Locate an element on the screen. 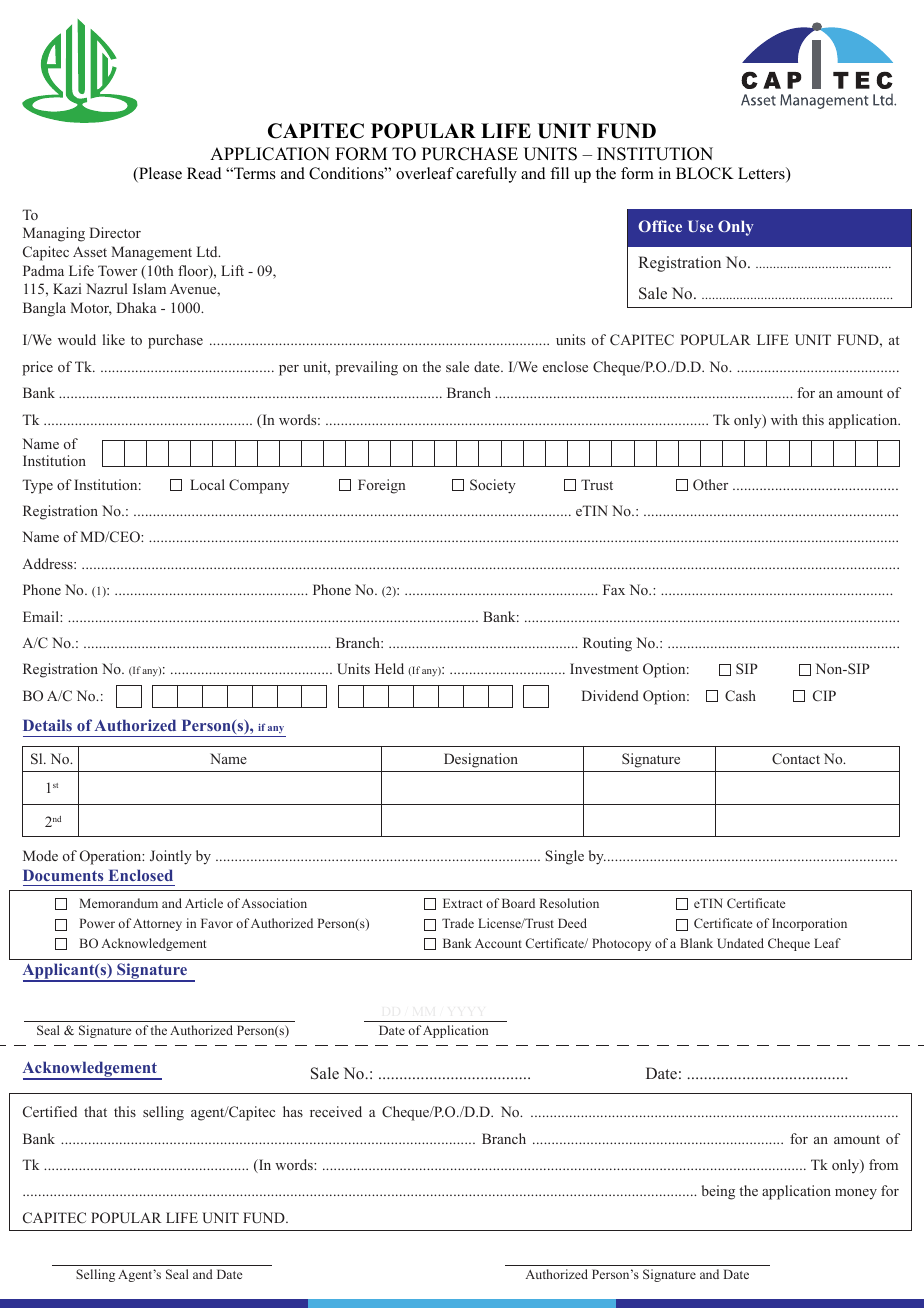 This screenshot has width=924, height=1308. carefully is located at coordinates (486, 175).
